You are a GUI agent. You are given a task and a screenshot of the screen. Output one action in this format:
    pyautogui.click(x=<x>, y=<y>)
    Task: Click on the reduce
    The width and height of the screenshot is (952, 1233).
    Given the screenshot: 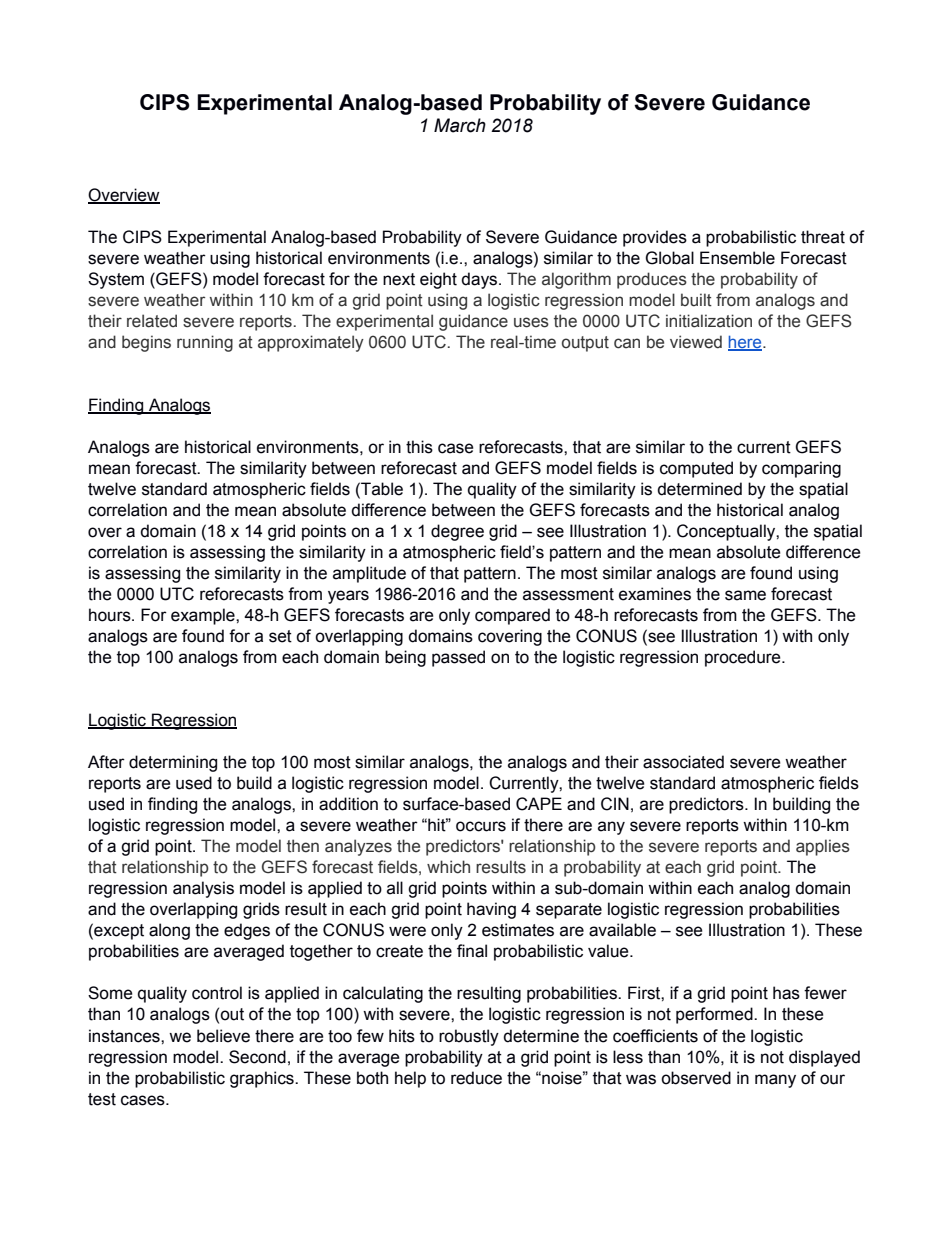 What is the action you would take?
    pyautogui.click(x=476, y=1078)
